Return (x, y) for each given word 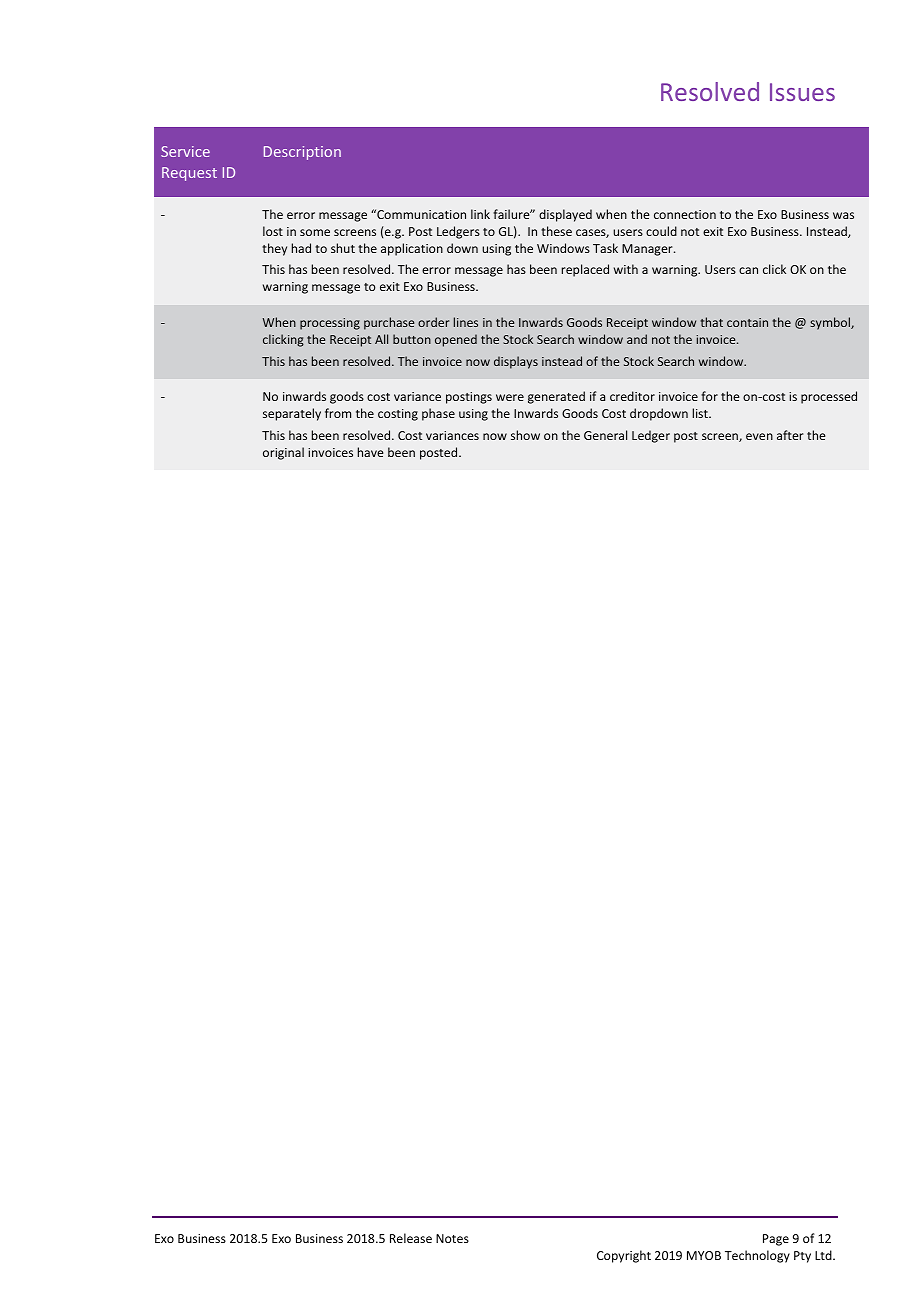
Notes (452, 1238)
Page (776, 1240)
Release (411, 1238)
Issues (802, 92)
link (480, 214)
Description (302, 153)
